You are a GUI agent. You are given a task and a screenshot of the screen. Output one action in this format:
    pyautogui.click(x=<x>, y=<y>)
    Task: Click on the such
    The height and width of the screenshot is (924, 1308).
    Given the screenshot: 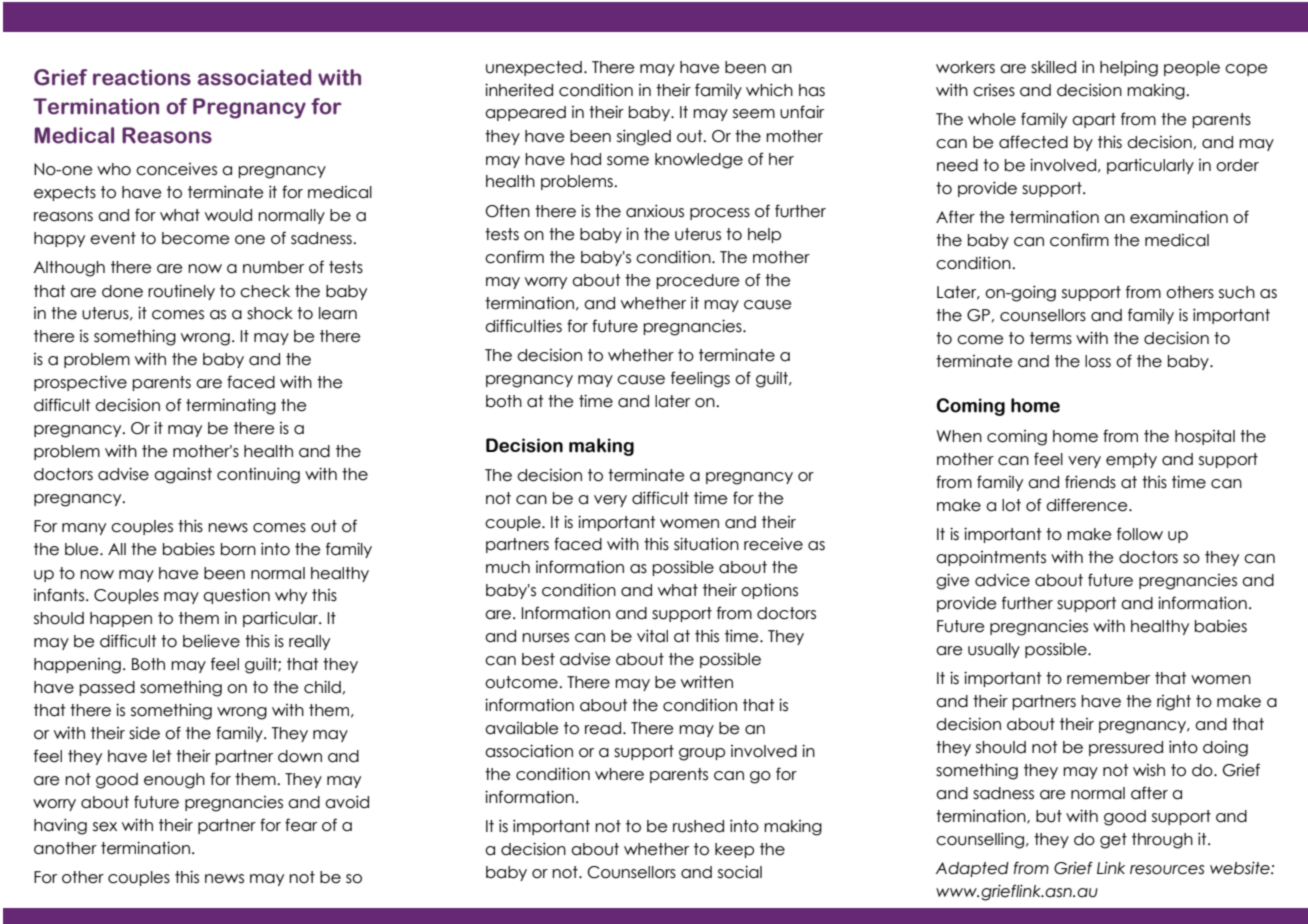 What is the action you would take?
    pyautogui.click(x=1237, y=292)
